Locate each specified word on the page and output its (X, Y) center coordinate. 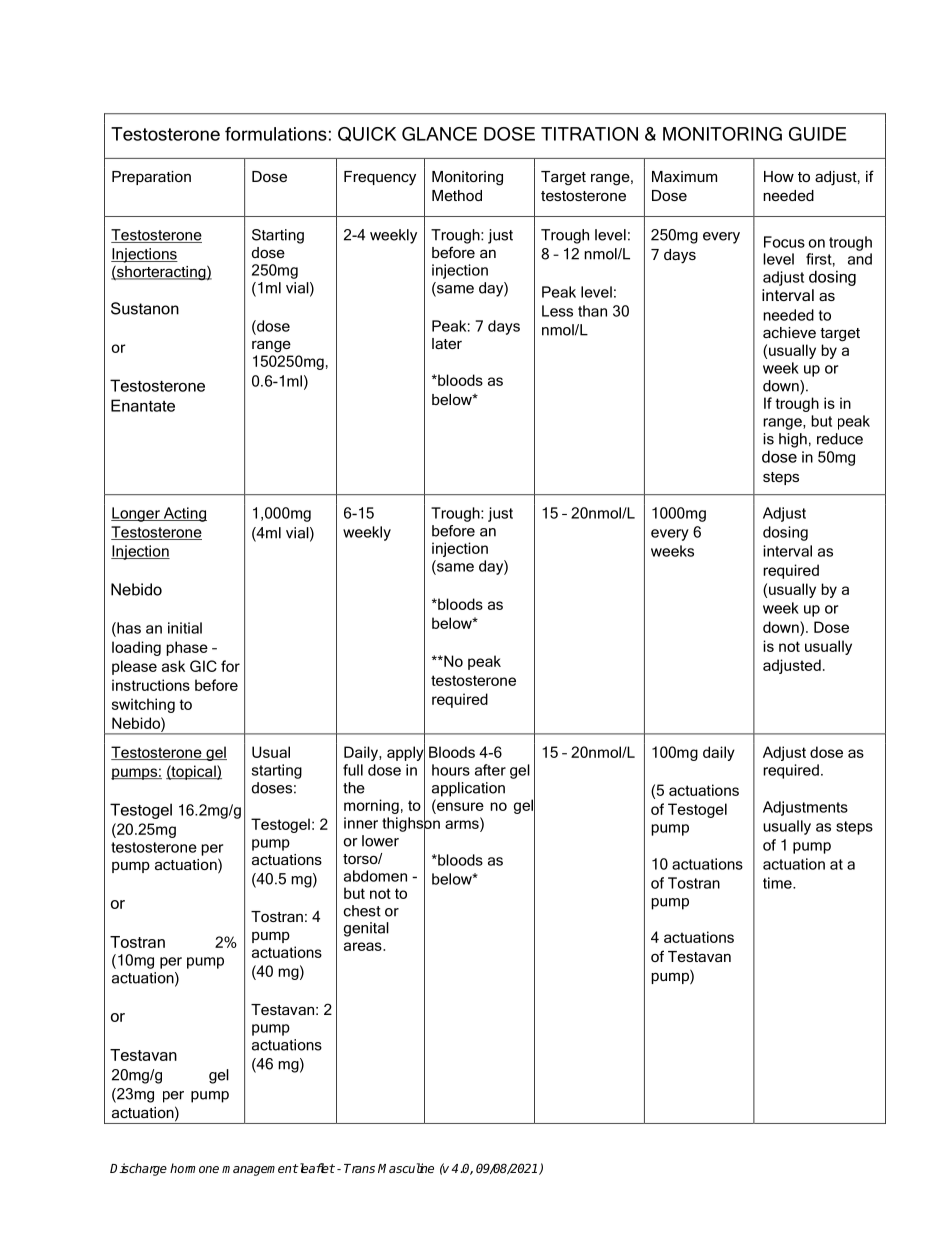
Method (457, 195)
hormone (194, 1168)
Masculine (406, 1168)
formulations (276, 134)
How (779, 176)
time (778, 883)
